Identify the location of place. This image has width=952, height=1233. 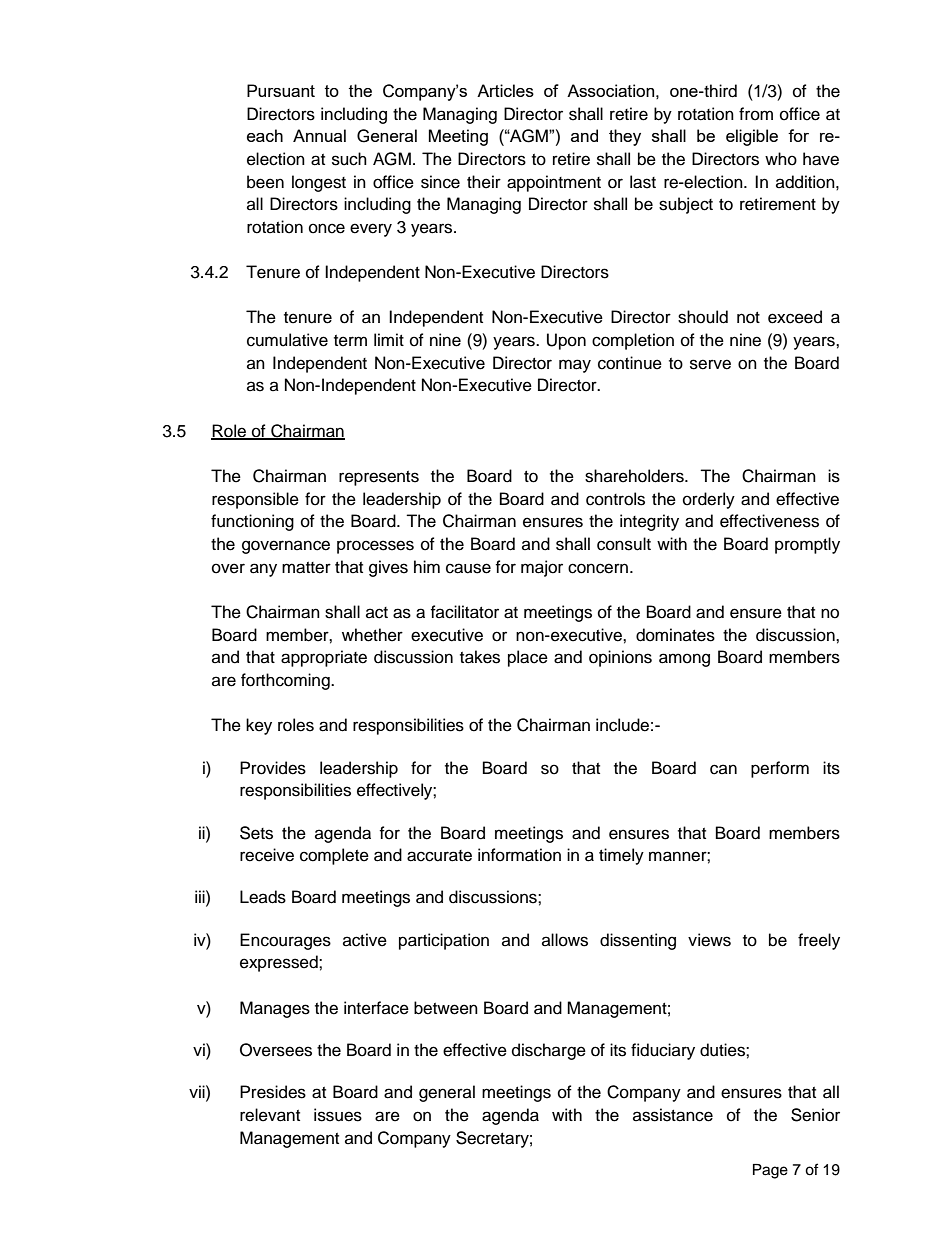
(528, 658).
